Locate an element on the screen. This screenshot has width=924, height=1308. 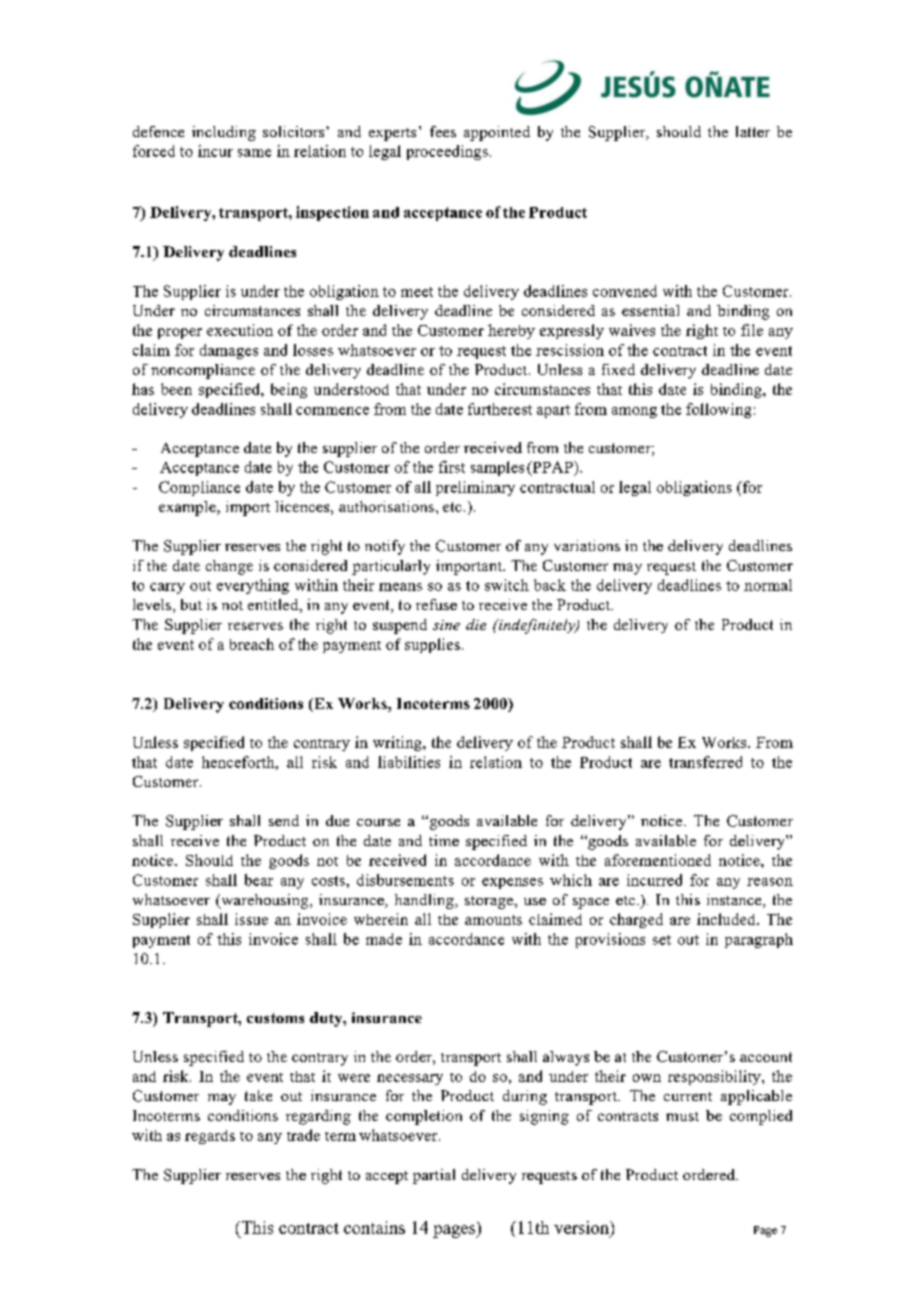
preliminary is located at coordinates (475, 488).
